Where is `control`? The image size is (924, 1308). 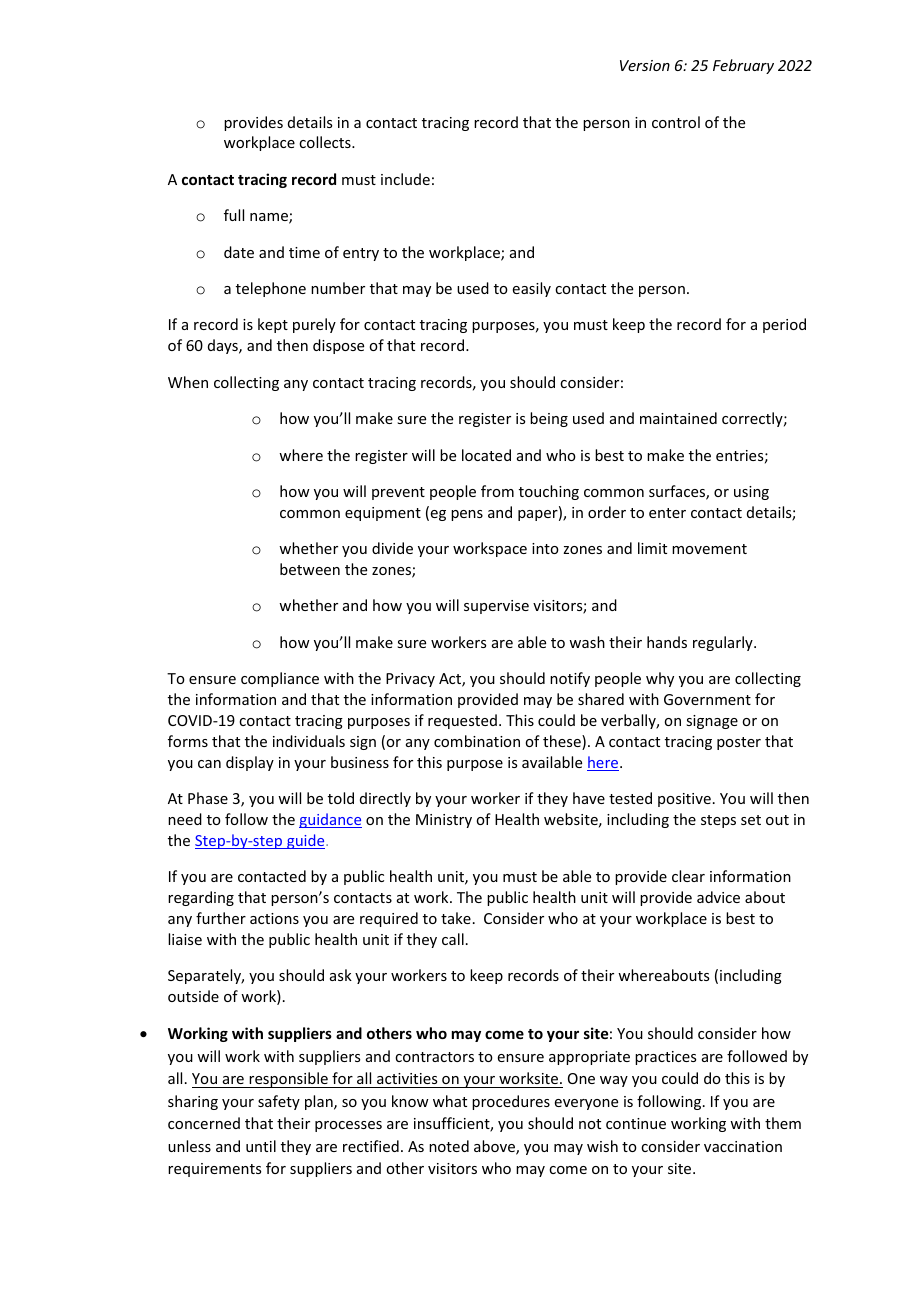 control is located at coordinates (676, 122).
